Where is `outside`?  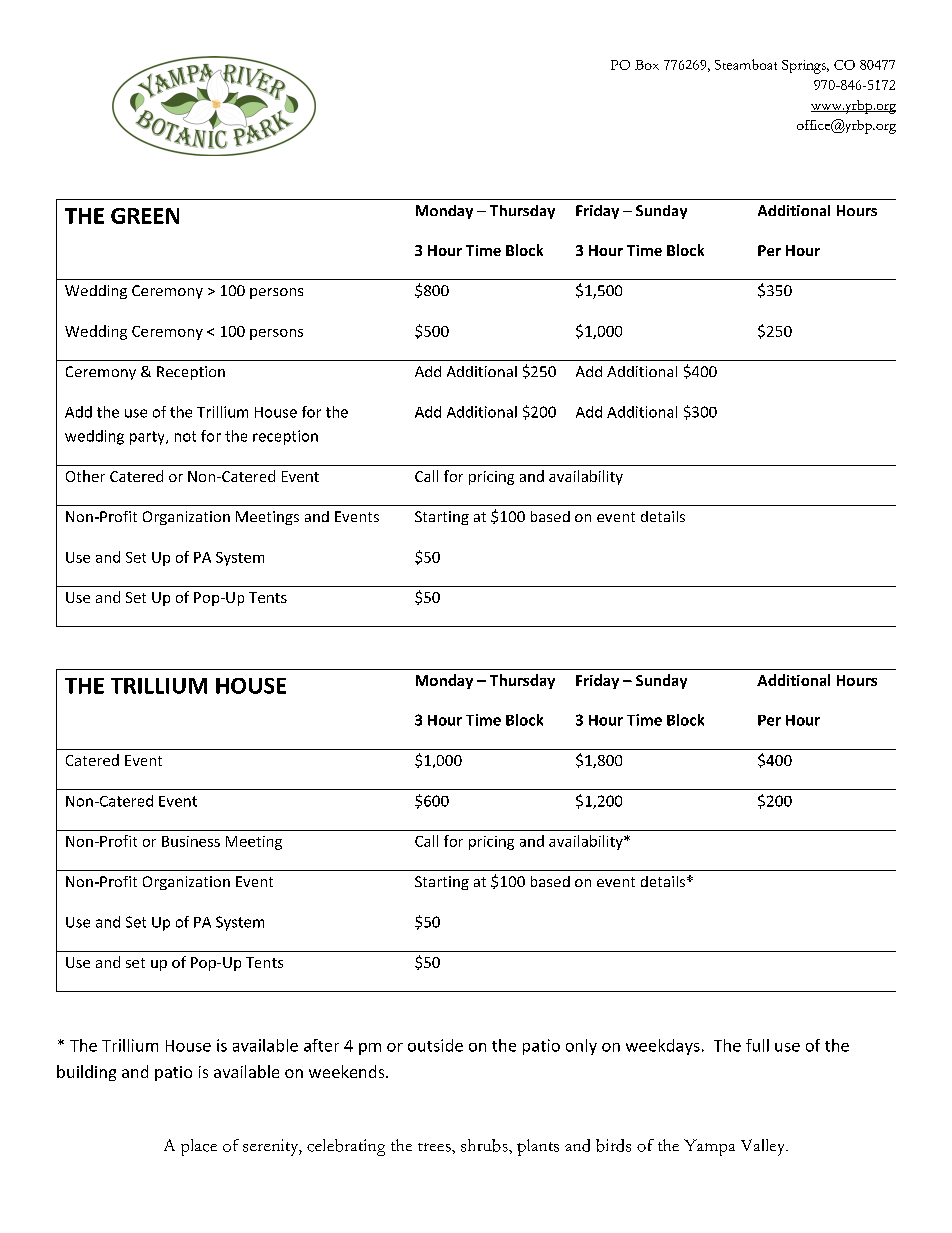
outside is located at coordinates (435, 1045).
